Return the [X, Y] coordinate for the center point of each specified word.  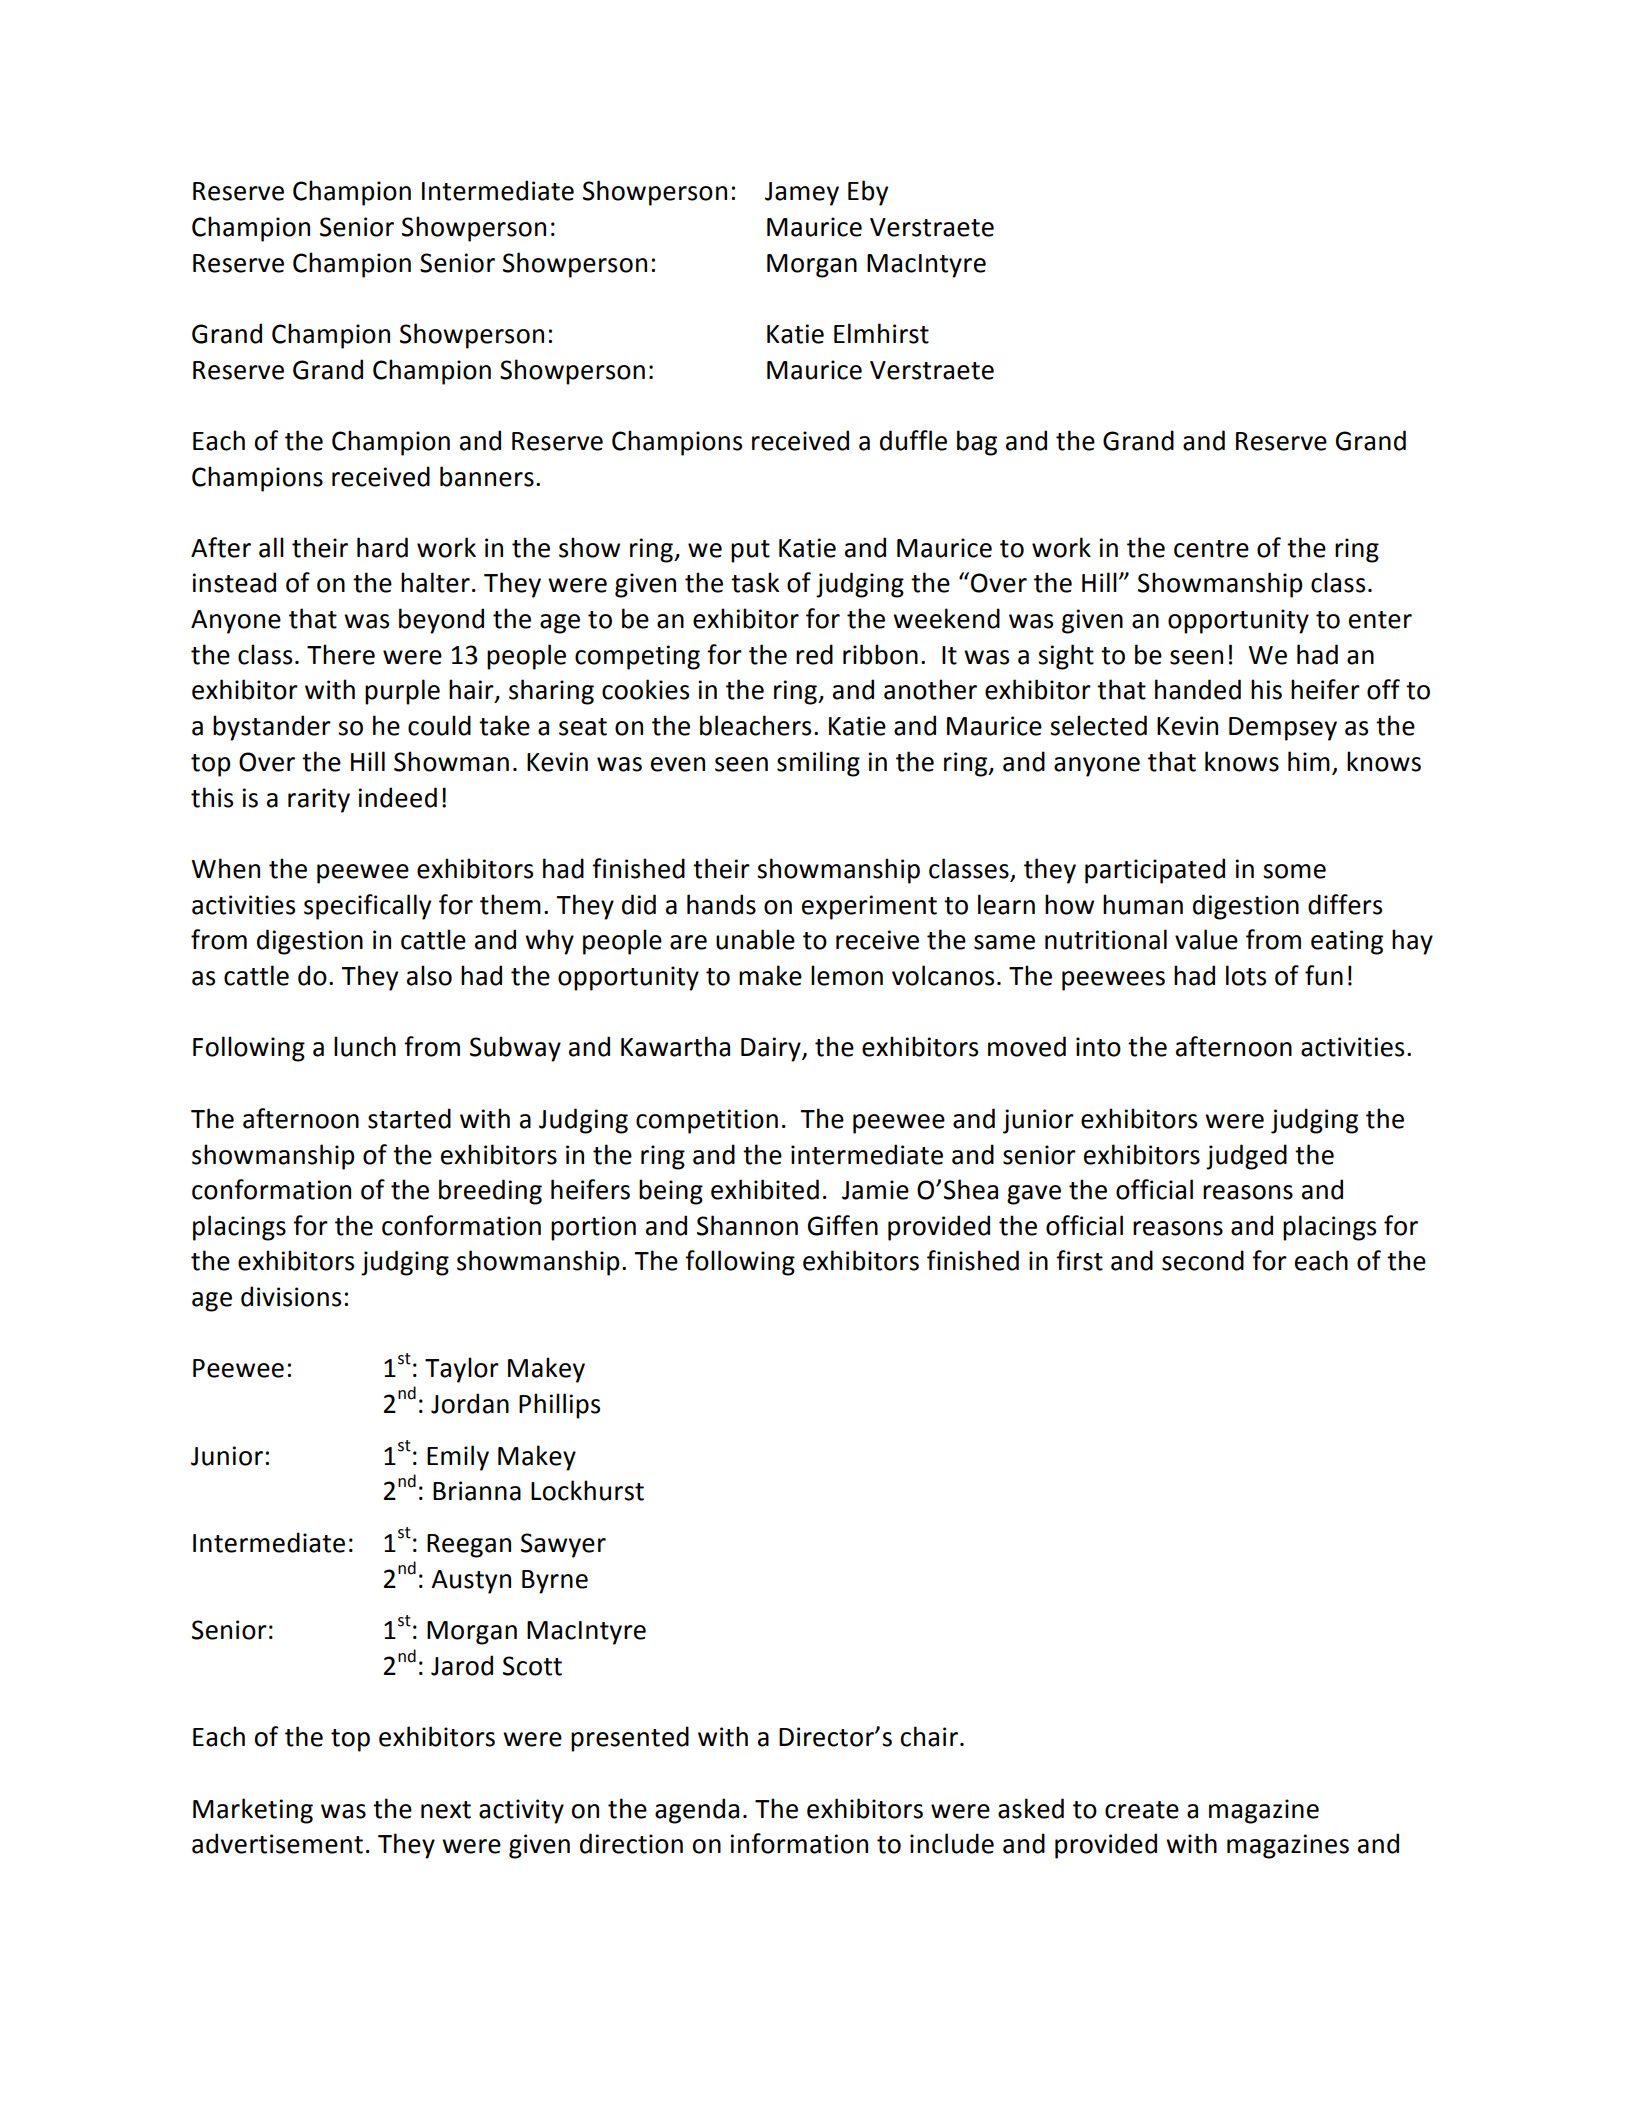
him [1309, 761]
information [799, 1843]
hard [382, 547]
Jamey [802, 194]
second [1203, 1260]
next [446, 1810]
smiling [818, 764]
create [1142, 1810]
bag [977, 443]
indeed [398, 797]
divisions [291, 1296]
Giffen [843, 1225]
